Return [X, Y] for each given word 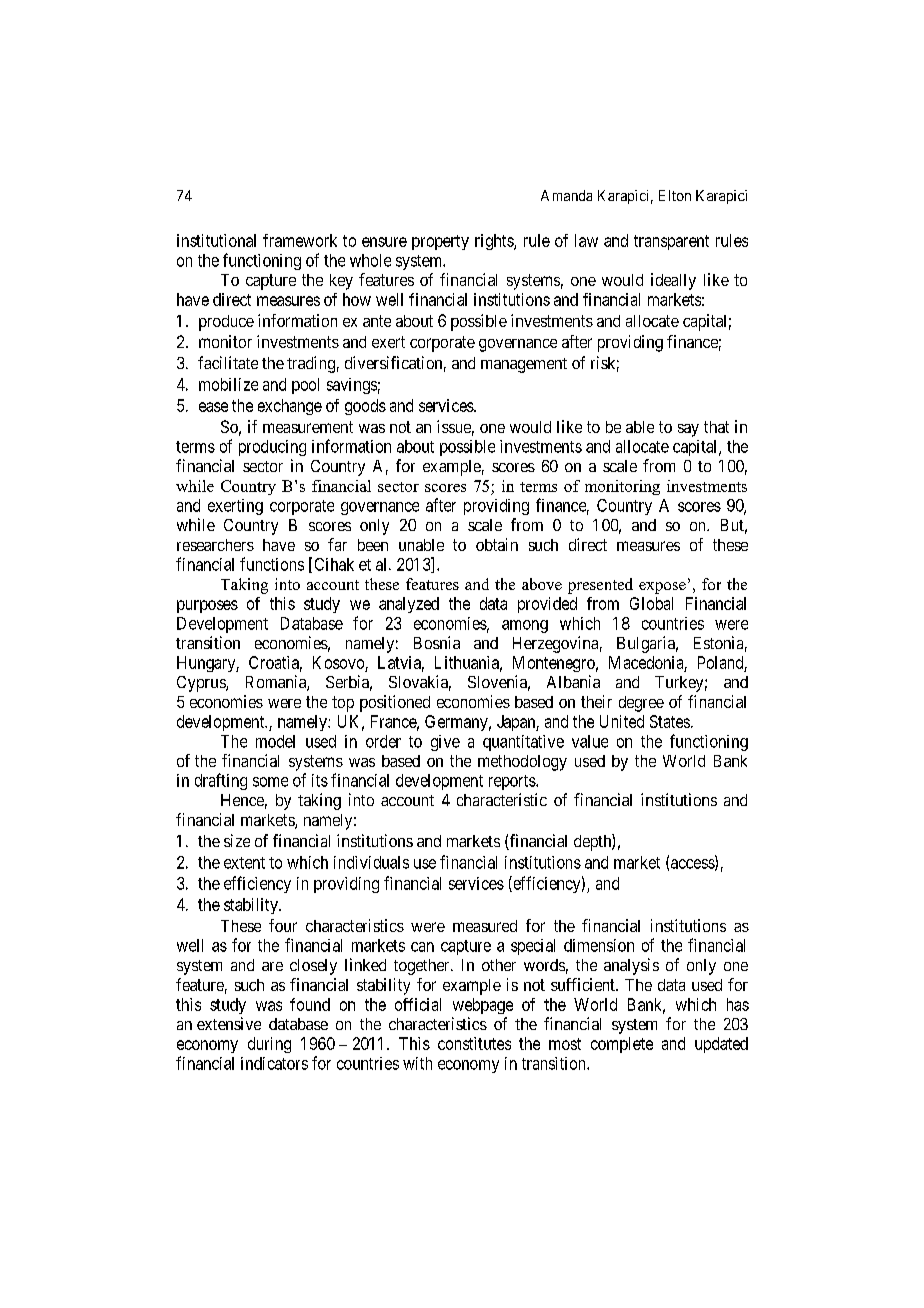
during [269, 1045]
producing [272, 448]
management [524, 365]
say [688, 430]
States [670, 721]
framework [300, 240]
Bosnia [437, 642]
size [237, 840]
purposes [207, 606]
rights [495, 242]
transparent [671, 242]
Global [651, 603]
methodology [522, 763]
